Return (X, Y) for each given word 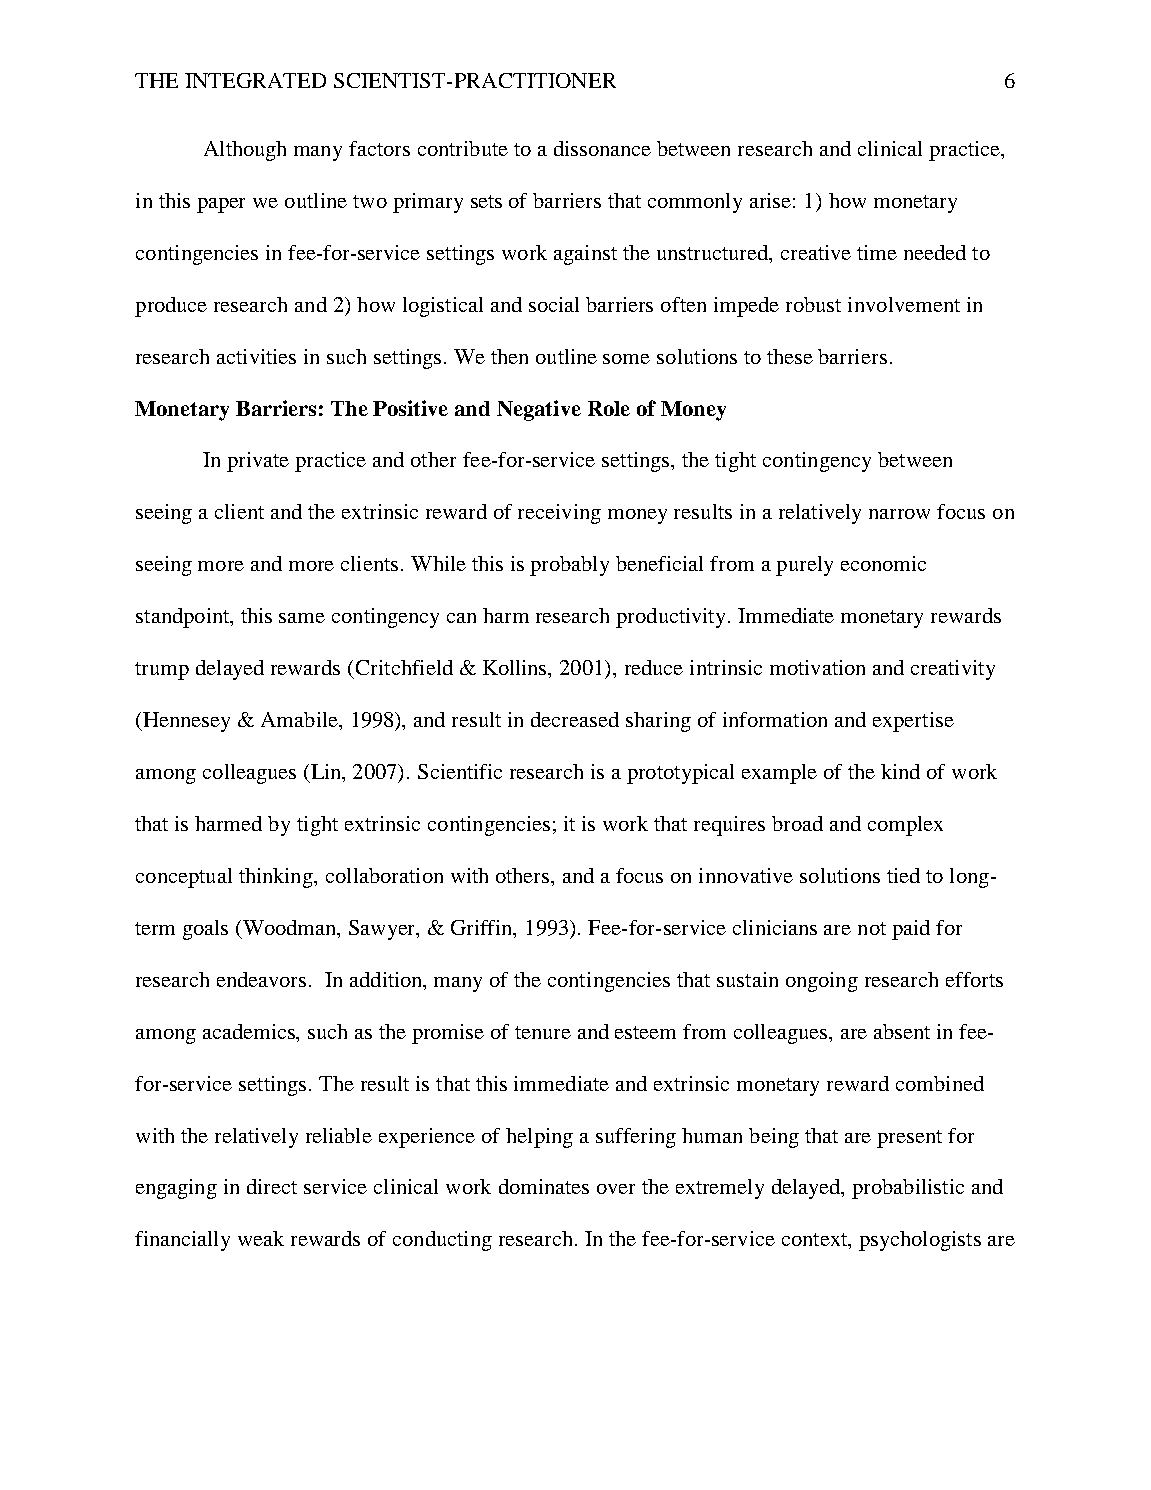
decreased (575, 719)
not (872, 928)
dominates (544, 1186)
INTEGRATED (255, 80)
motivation (817, 667)
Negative (539, 410)
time (877, 252)
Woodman (291, 927)
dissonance (602, 148)
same (302, 618)
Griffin (483, 929)
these (790, 356)
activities (256, 356)
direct (272, 1186)
